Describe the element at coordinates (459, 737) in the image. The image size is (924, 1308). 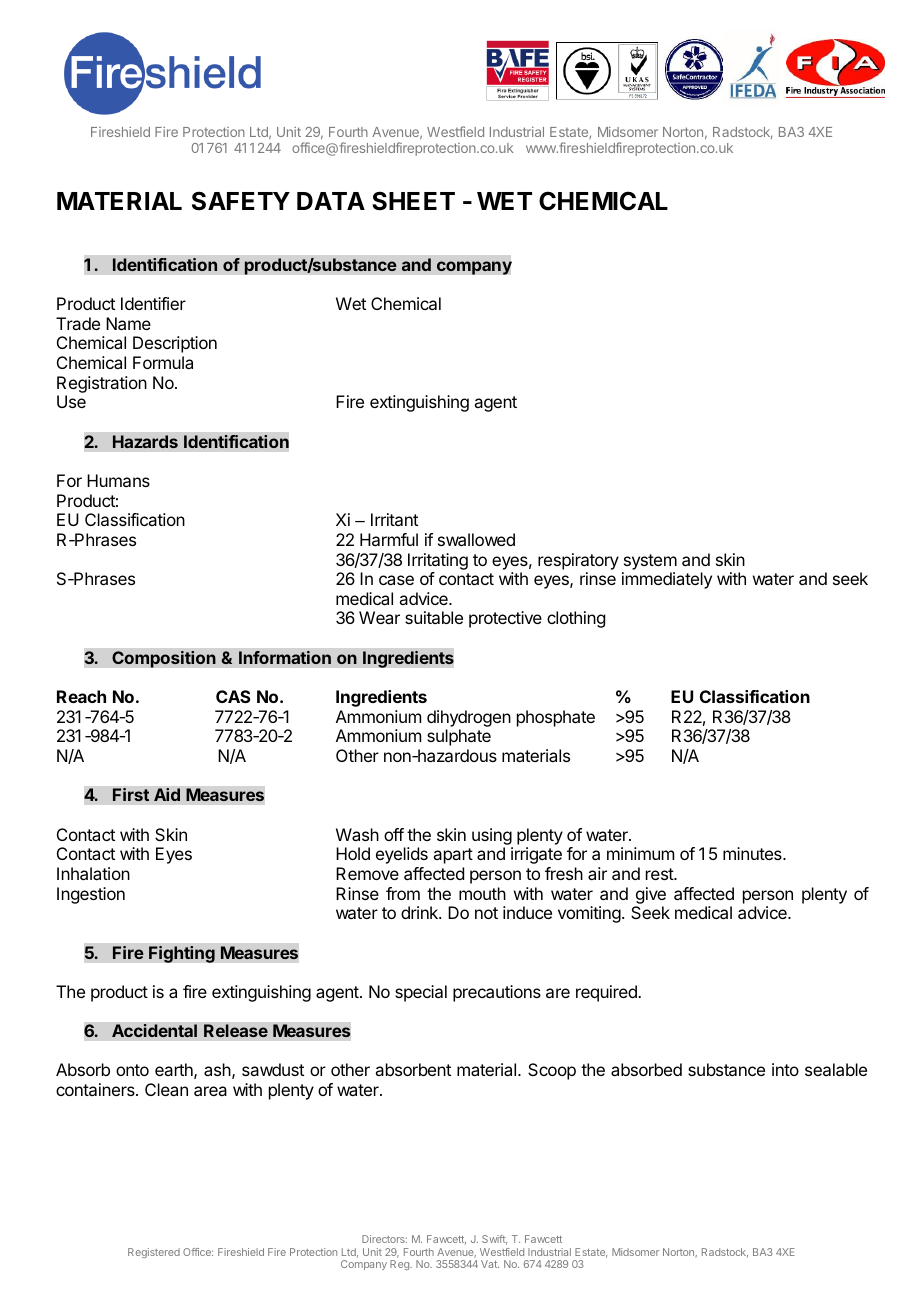
I see `sulphate` at that location.
